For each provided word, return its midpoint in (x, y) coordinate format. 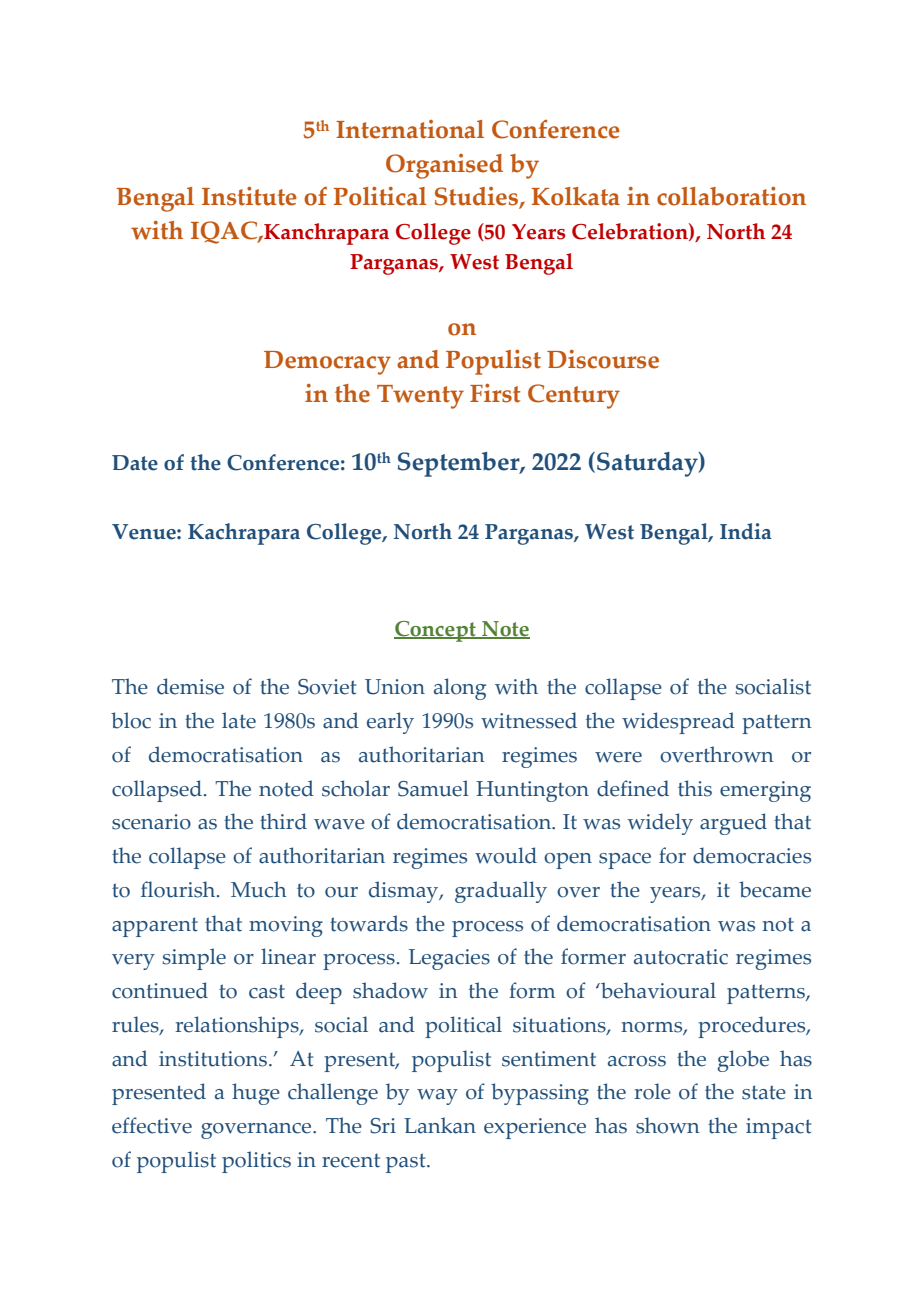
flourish (179, 889)
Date (135, 463)
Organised (444, 166)
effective (152, 1125)
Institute (249, 196)
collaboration (731, 196)
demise (190, 686)
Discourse (603, 359)
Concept (436, 631)
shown (668, 1125)
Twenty (420, 397)
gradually (501, 892)
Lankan (440, 1125)
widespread (678, 723)
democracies (752, 855)
